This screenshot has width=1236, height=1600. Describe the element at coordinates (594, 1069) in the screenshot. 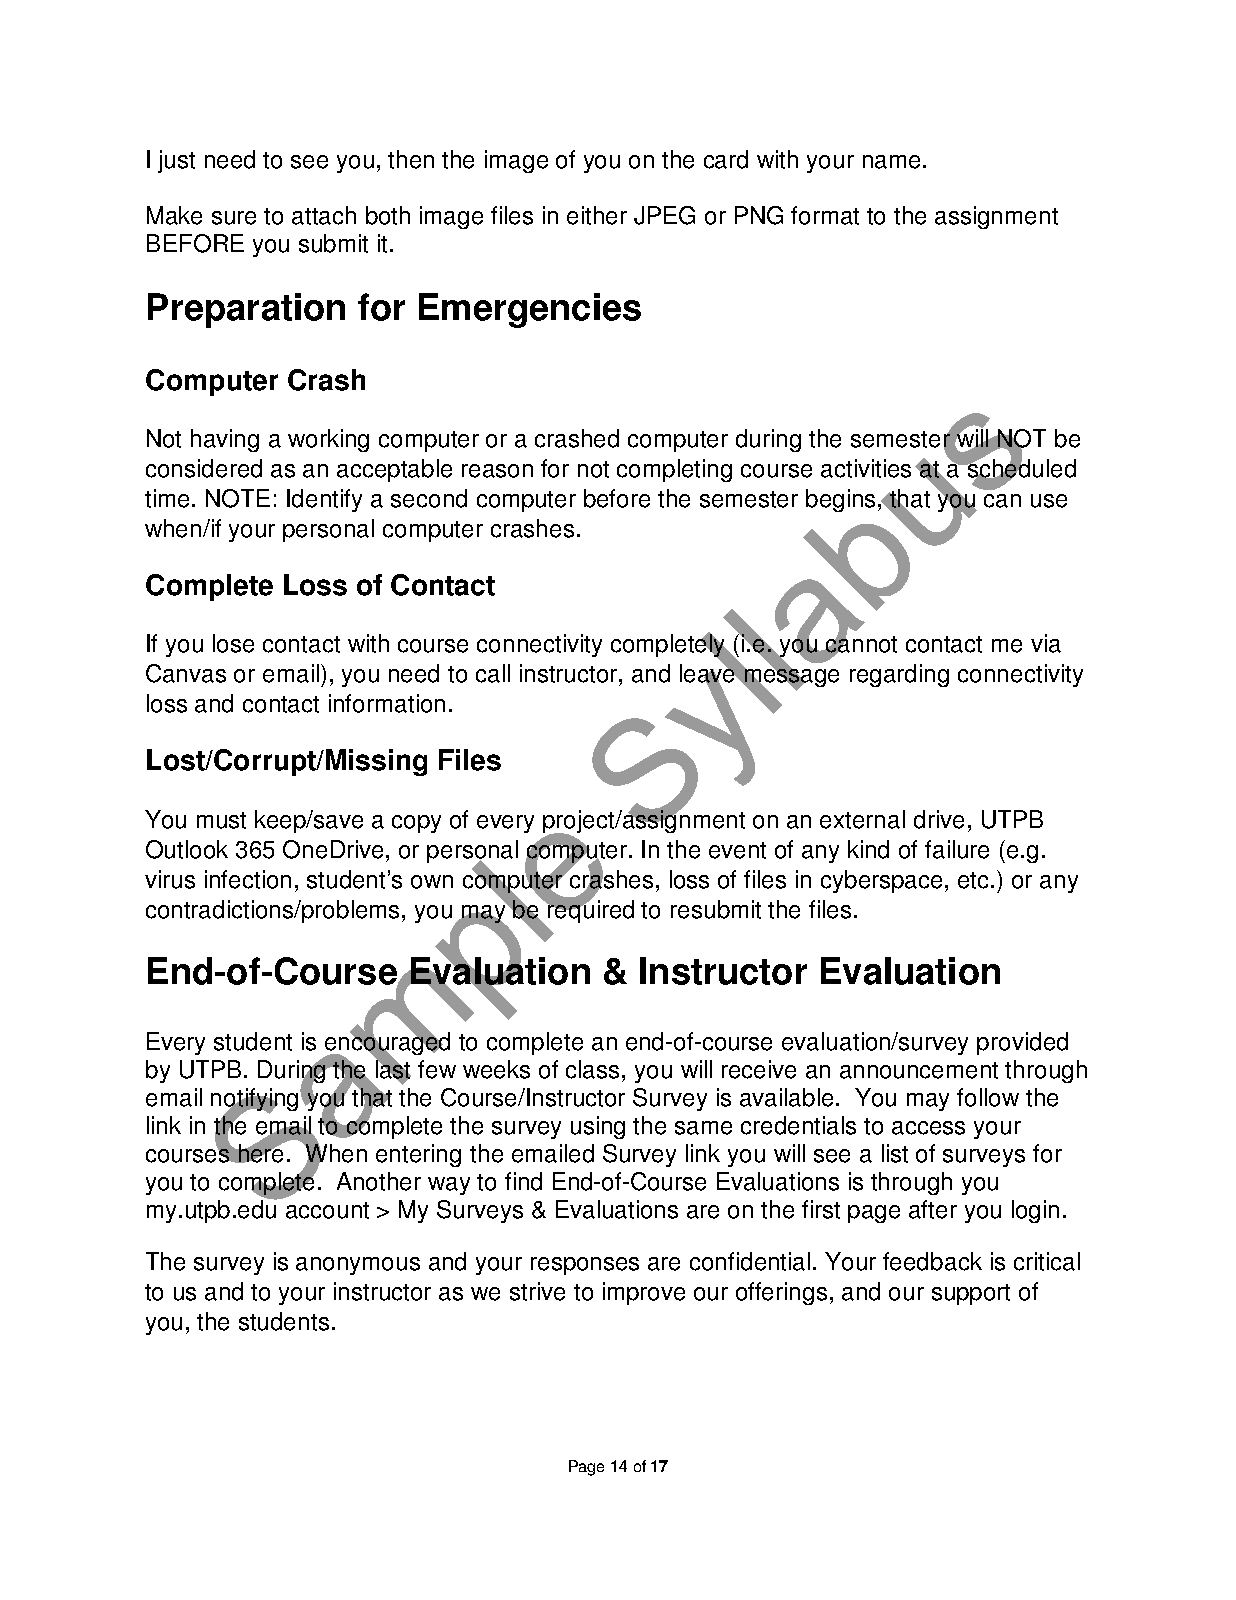

I see `class` at that location.
